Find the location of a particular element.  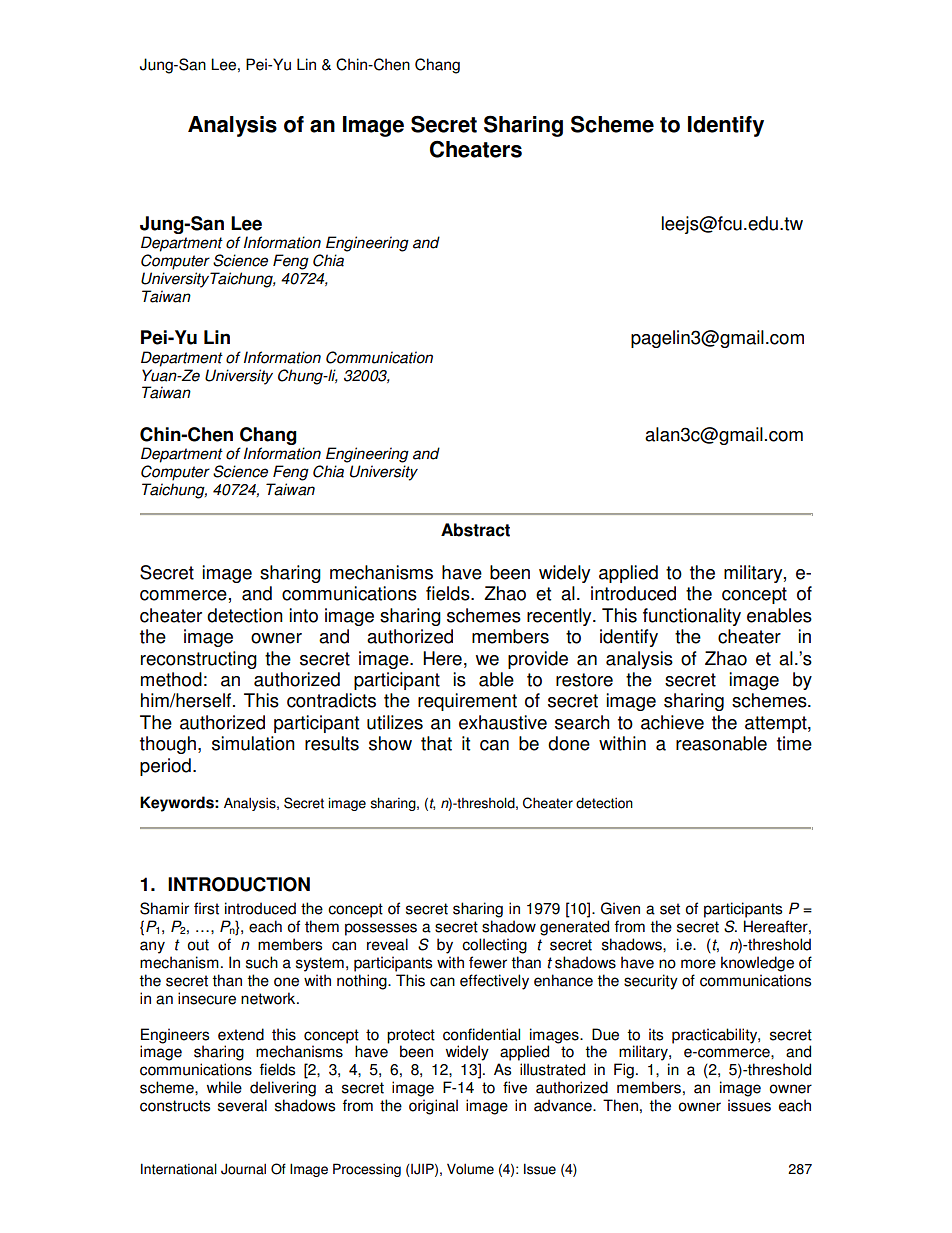

into is located at coordinates (303, 615).
